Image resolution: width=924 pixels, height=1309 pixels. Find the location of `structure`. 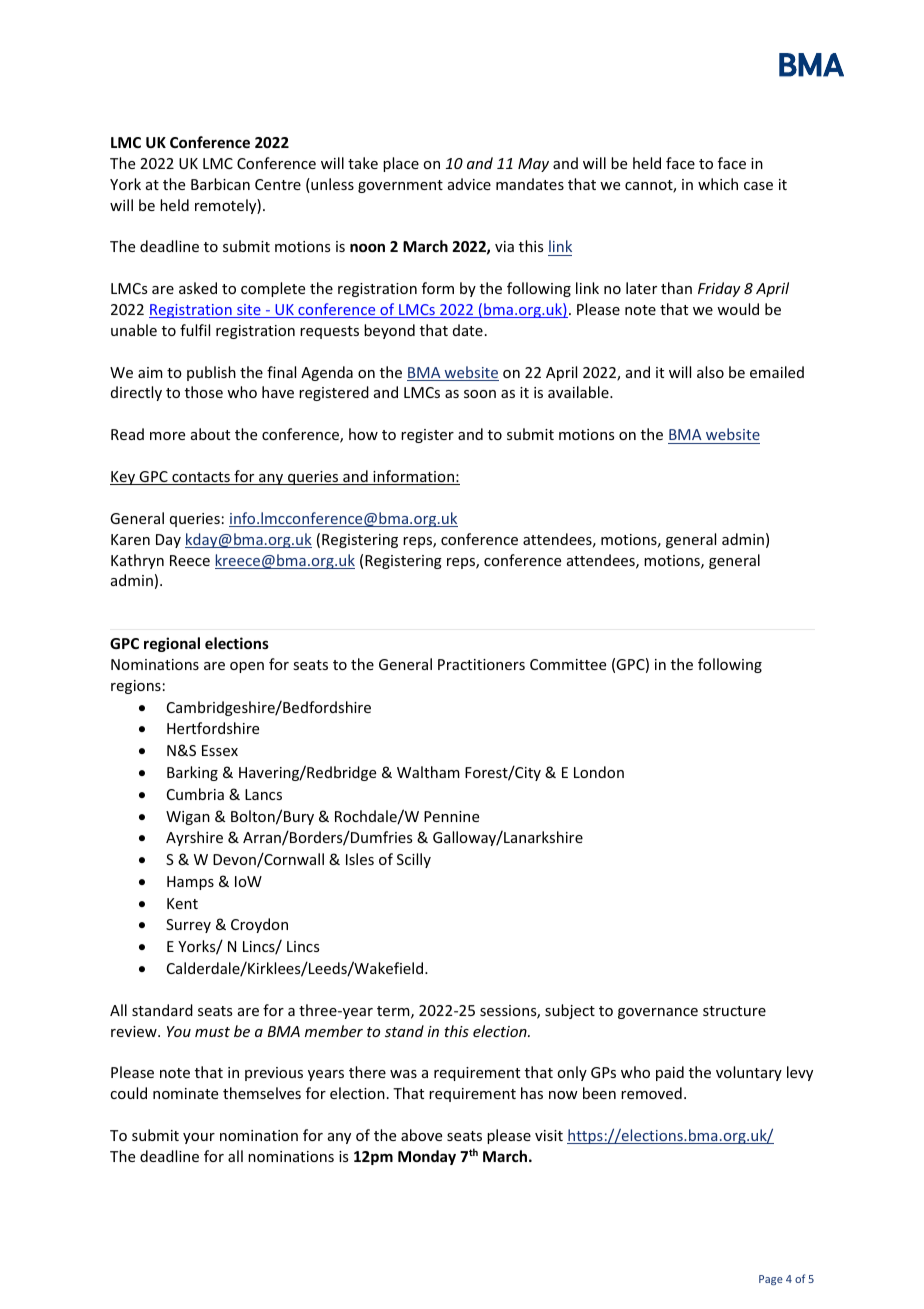

structure is located at coordinates (734, 1011).
